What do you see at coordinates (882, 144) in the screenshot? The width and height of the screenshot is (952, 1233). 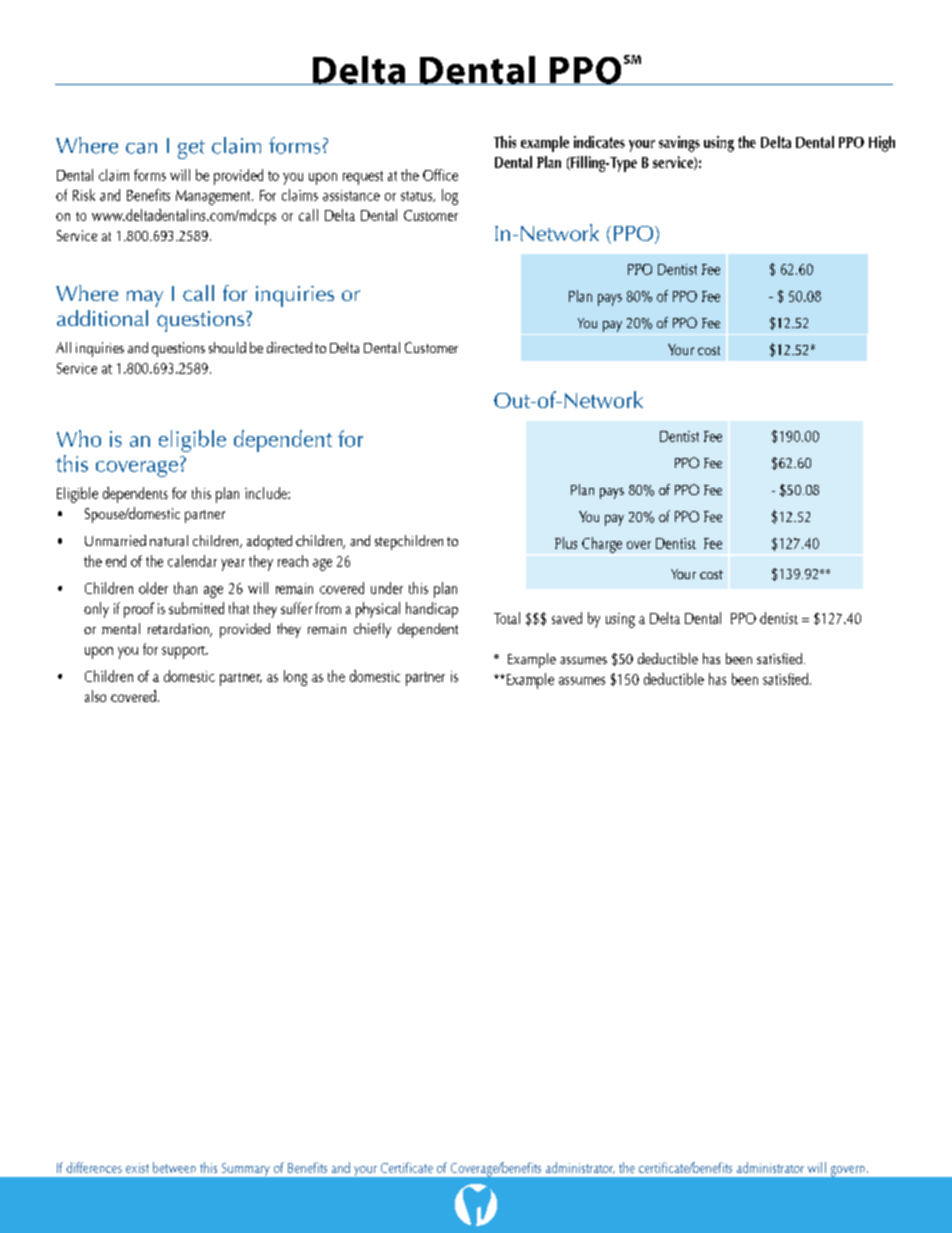 I see `High` at bounding box center [882, 144].
